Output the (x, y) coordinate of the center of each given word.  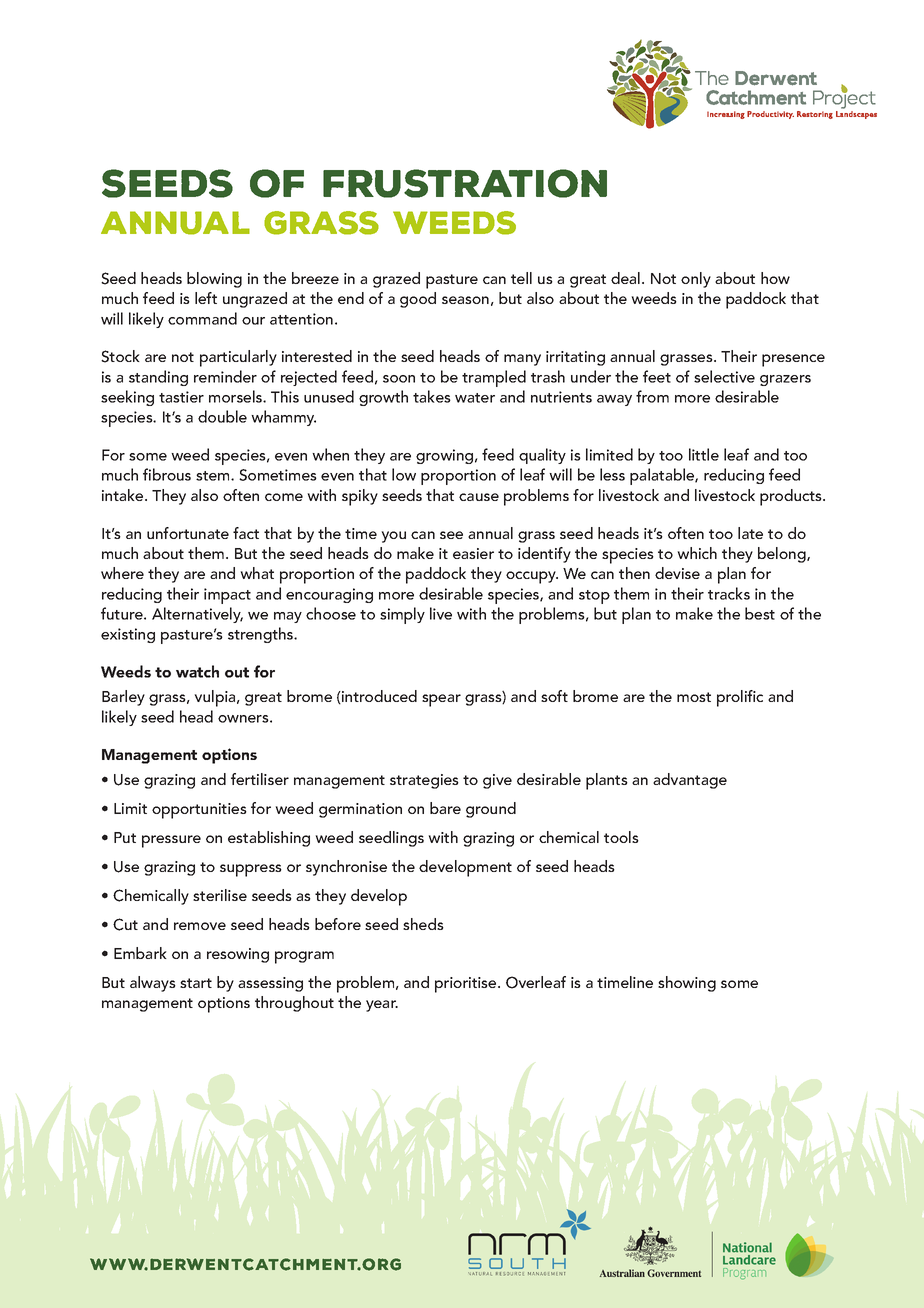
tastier (181, 397)
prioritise (467, 985)
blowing (214, 280)
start (196, 983)
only (696, 280)
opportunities (199, 811)
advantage (690, 781)
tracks (729, 593)
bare (445, 808)
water (475, 398)
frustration (465, 183)
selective (724, 376)
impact (227, 596)
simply (402, 615)
